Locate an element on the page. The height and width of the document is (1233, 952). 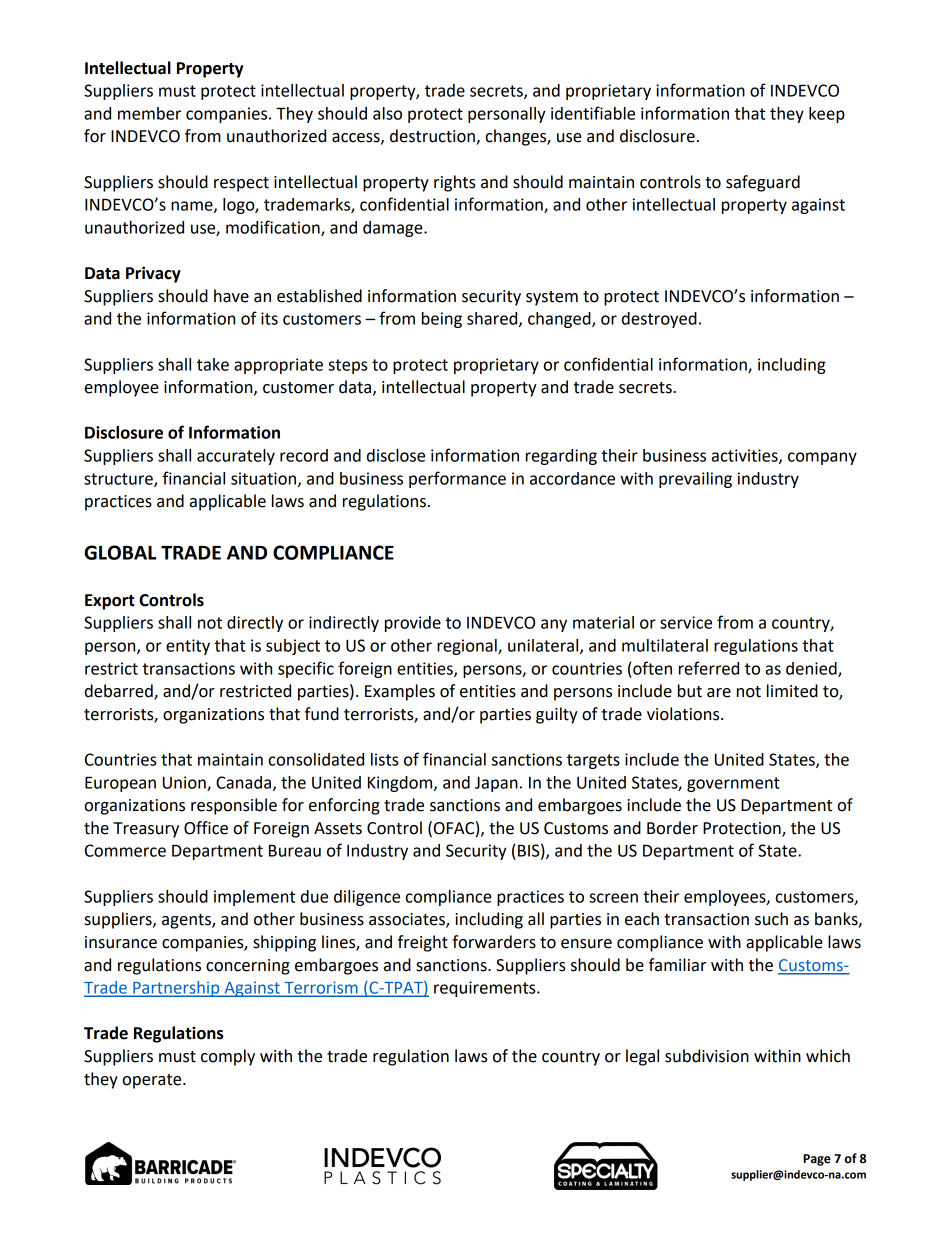
requirements is located at coordinates (486, 989).
